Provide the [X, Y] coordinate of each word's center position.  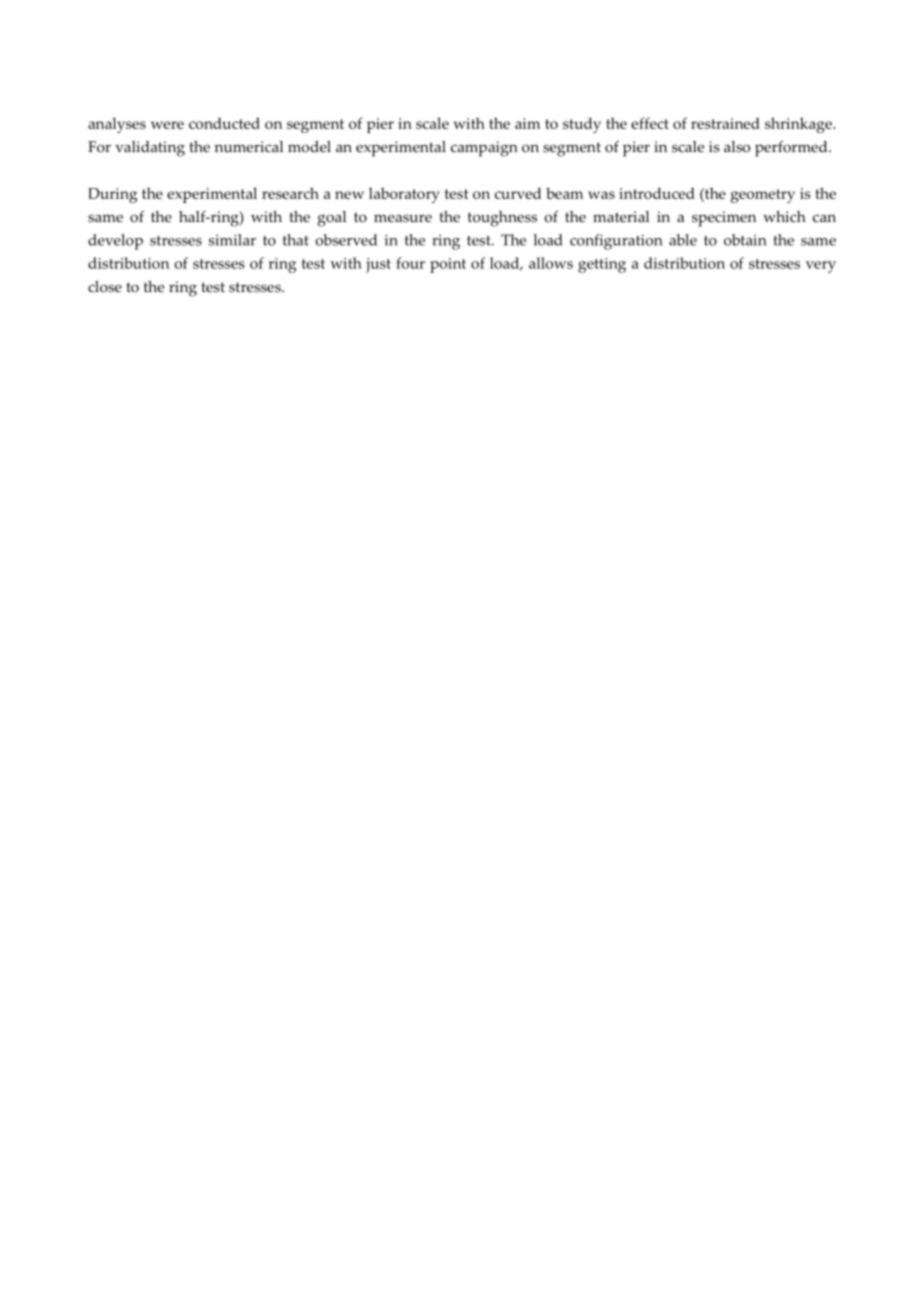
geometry [763, 196]
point [448, 265]
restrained [725, 123]
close [105, 287]
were [167, 125]
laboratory [404, 195]
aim [527, 123]
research [290, 193]
